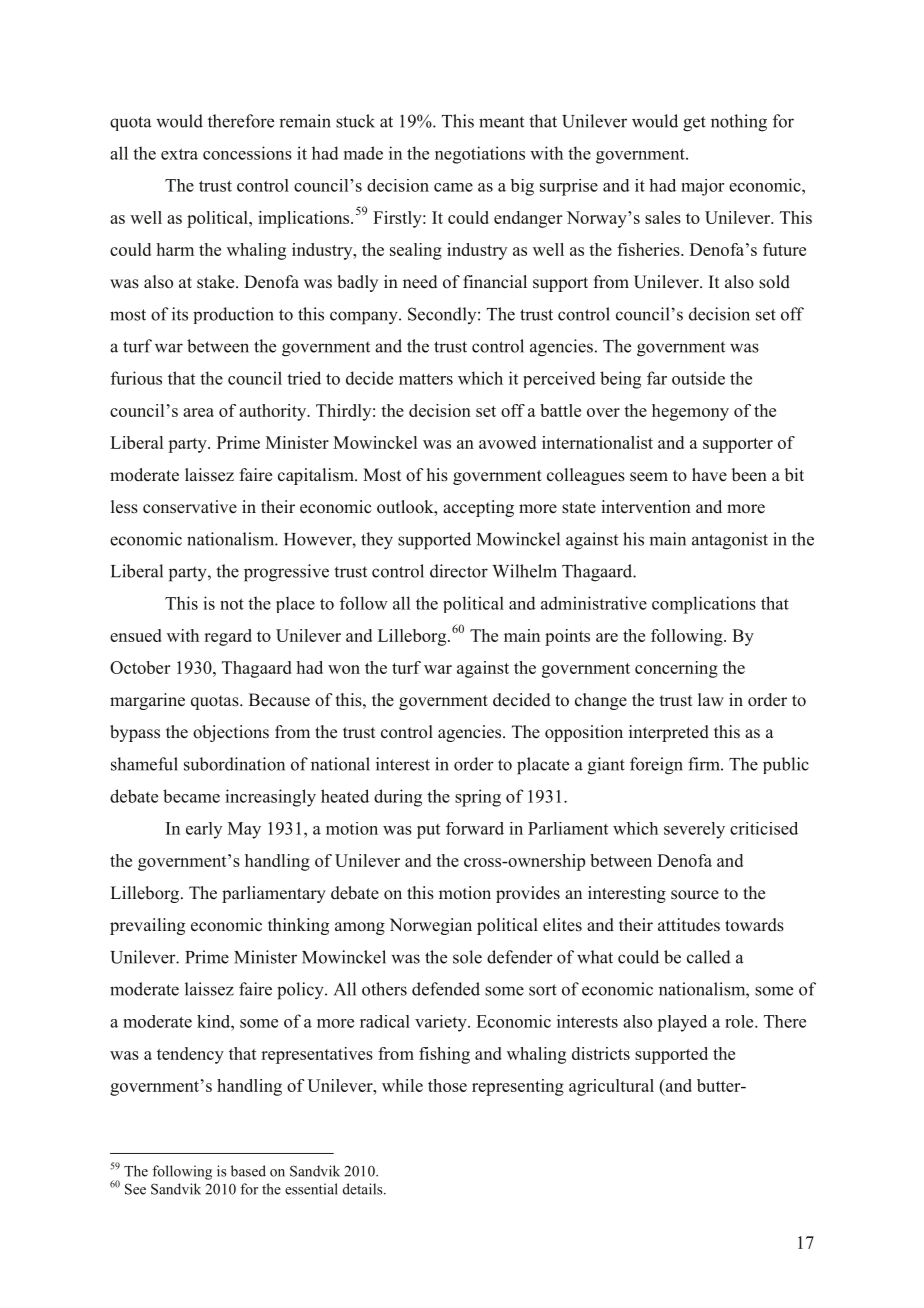 This document has height=1308, width=924. I want to click on regard, so click(228, 637).
